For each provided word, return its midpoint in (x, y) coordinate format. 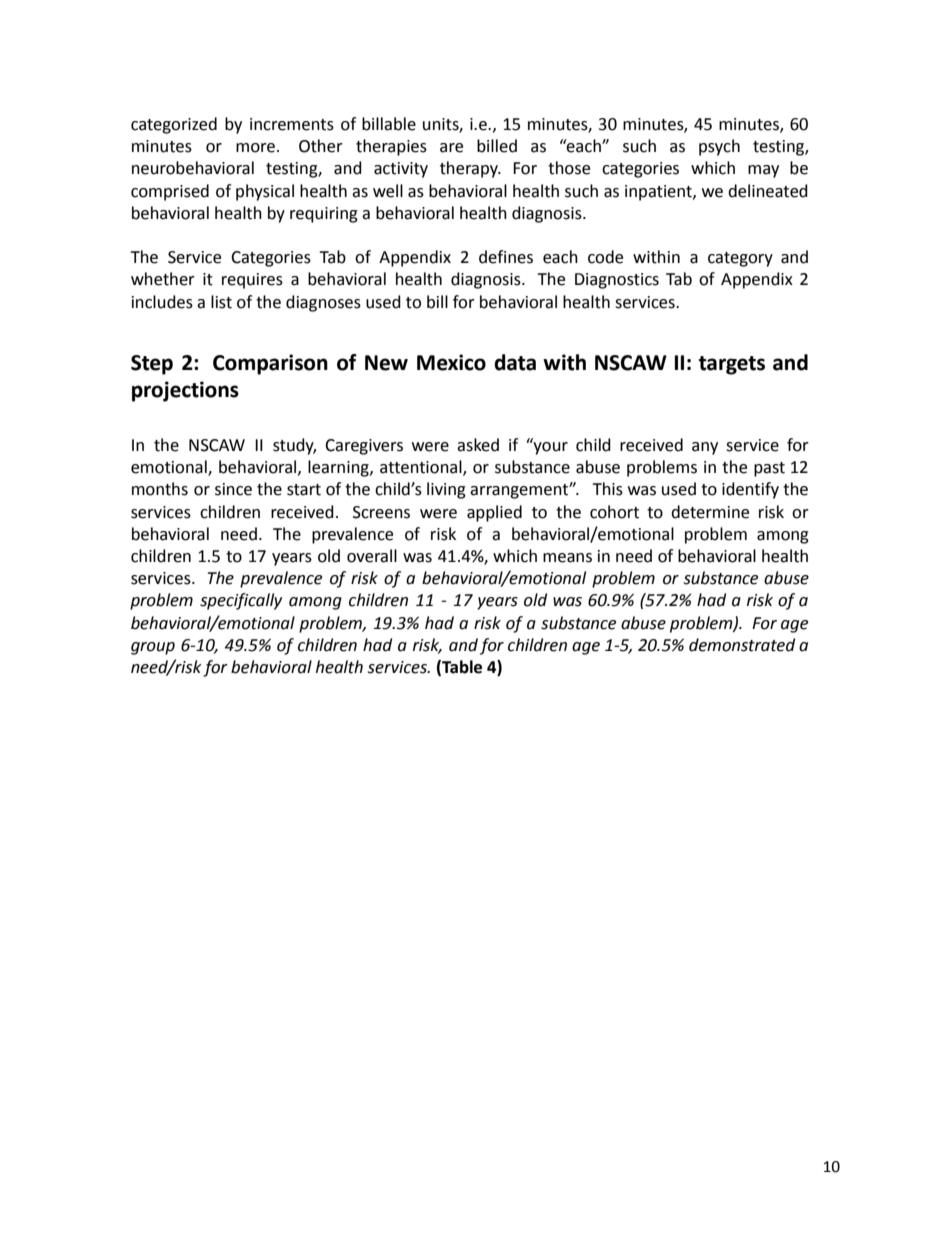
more (255, 148)
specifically (241, 601)
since (233, 489)
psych (719, 147)
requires (252, 281)
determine (710, 512)
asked (478, 445)
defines (506, 257)
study (294, 446)
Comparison (270, 364)
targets (732, 365)
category (740, 259)
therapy (470, 169)
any (705, 448)
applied (494, 513)
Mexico (451, 362)
